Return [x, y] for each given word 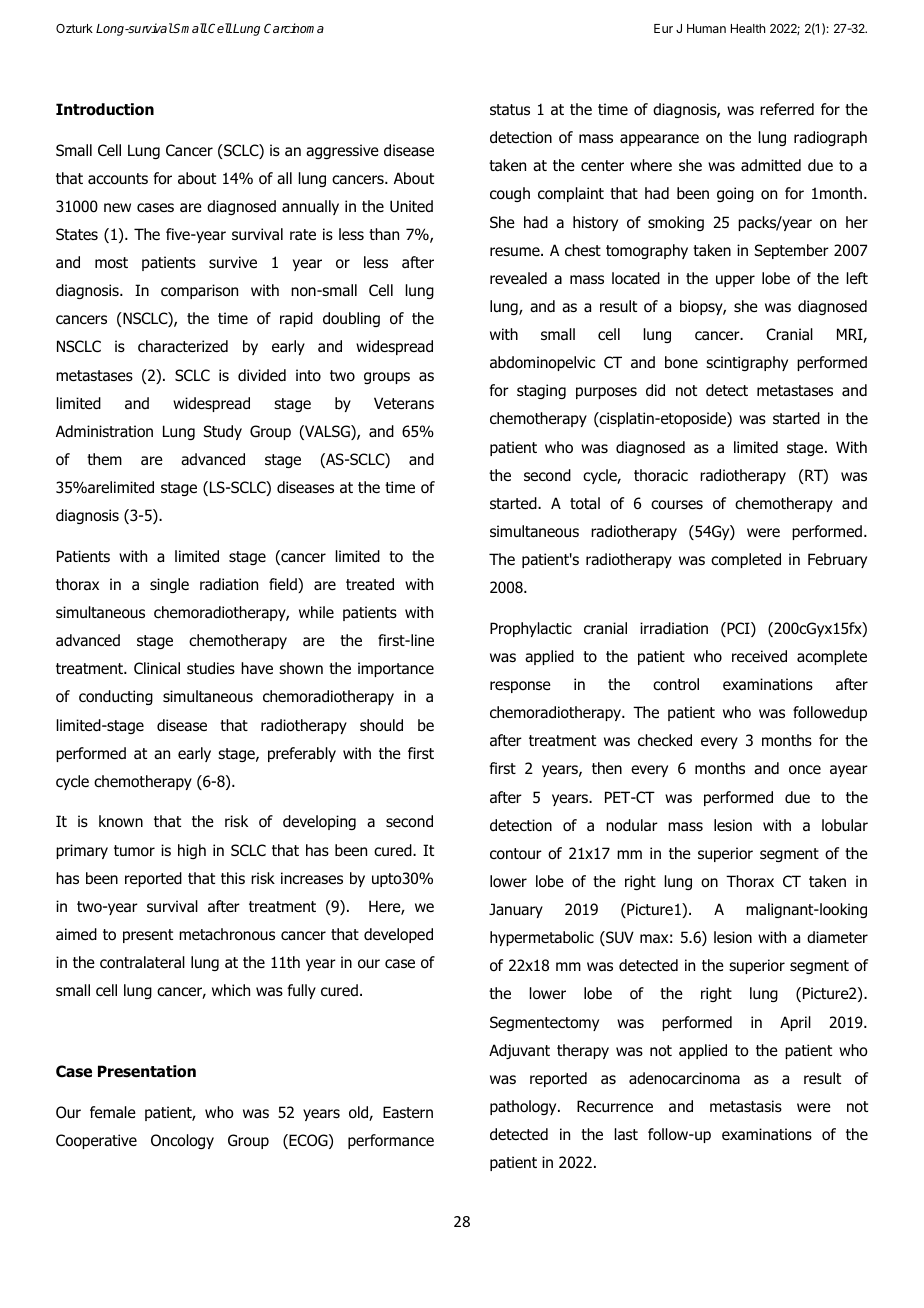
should [381, 725]
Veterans [404, 403]
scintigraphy [747, 363]
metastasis [746, 1106]
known [121, 821]
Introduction [105, 109]
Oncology [182, 1141]
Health [748, 28]
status [510, 110]
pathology [524, 1107]
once [805, 770]
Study [223, 432]
